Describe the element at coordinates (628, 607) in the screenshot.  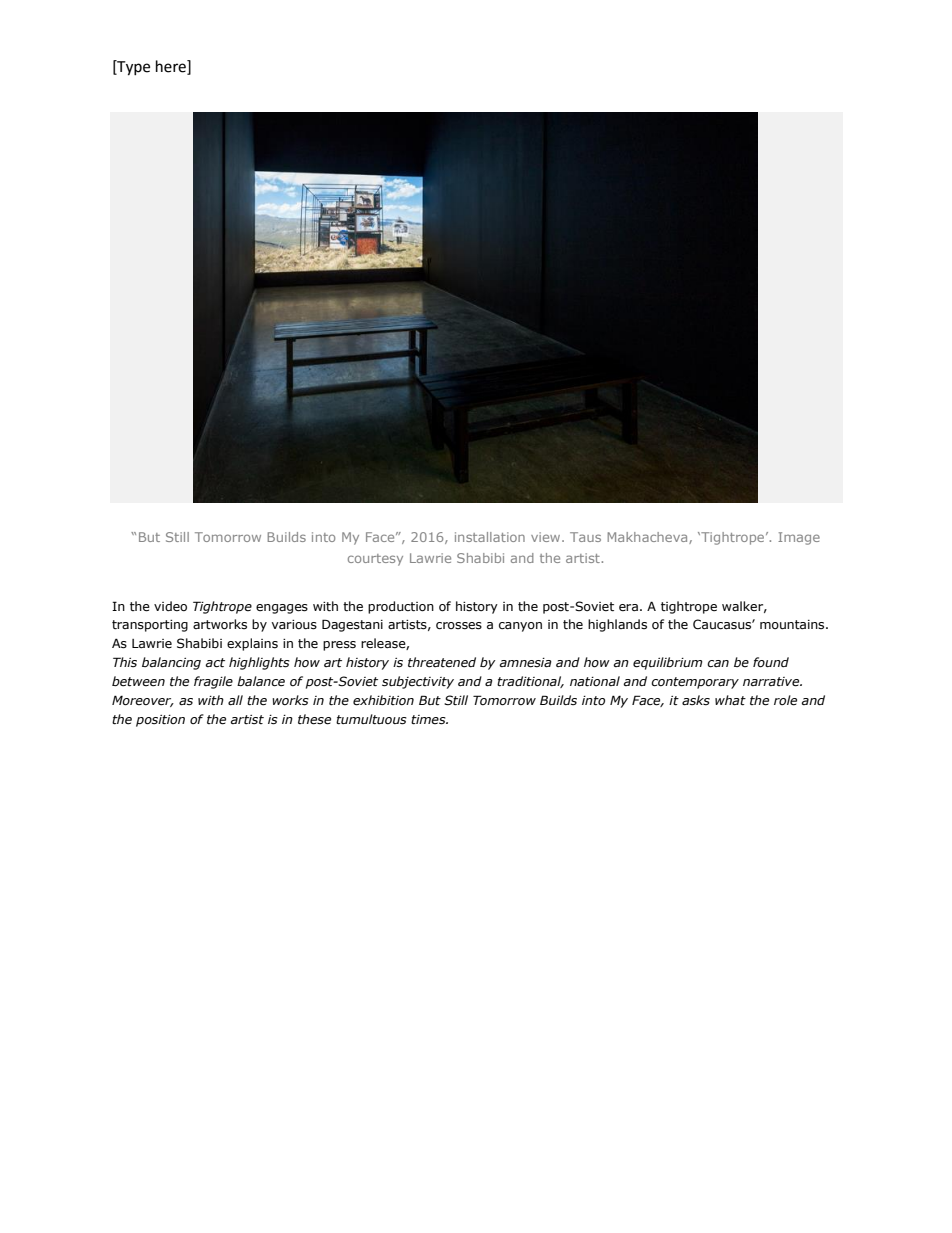
I see `era` at that location.
